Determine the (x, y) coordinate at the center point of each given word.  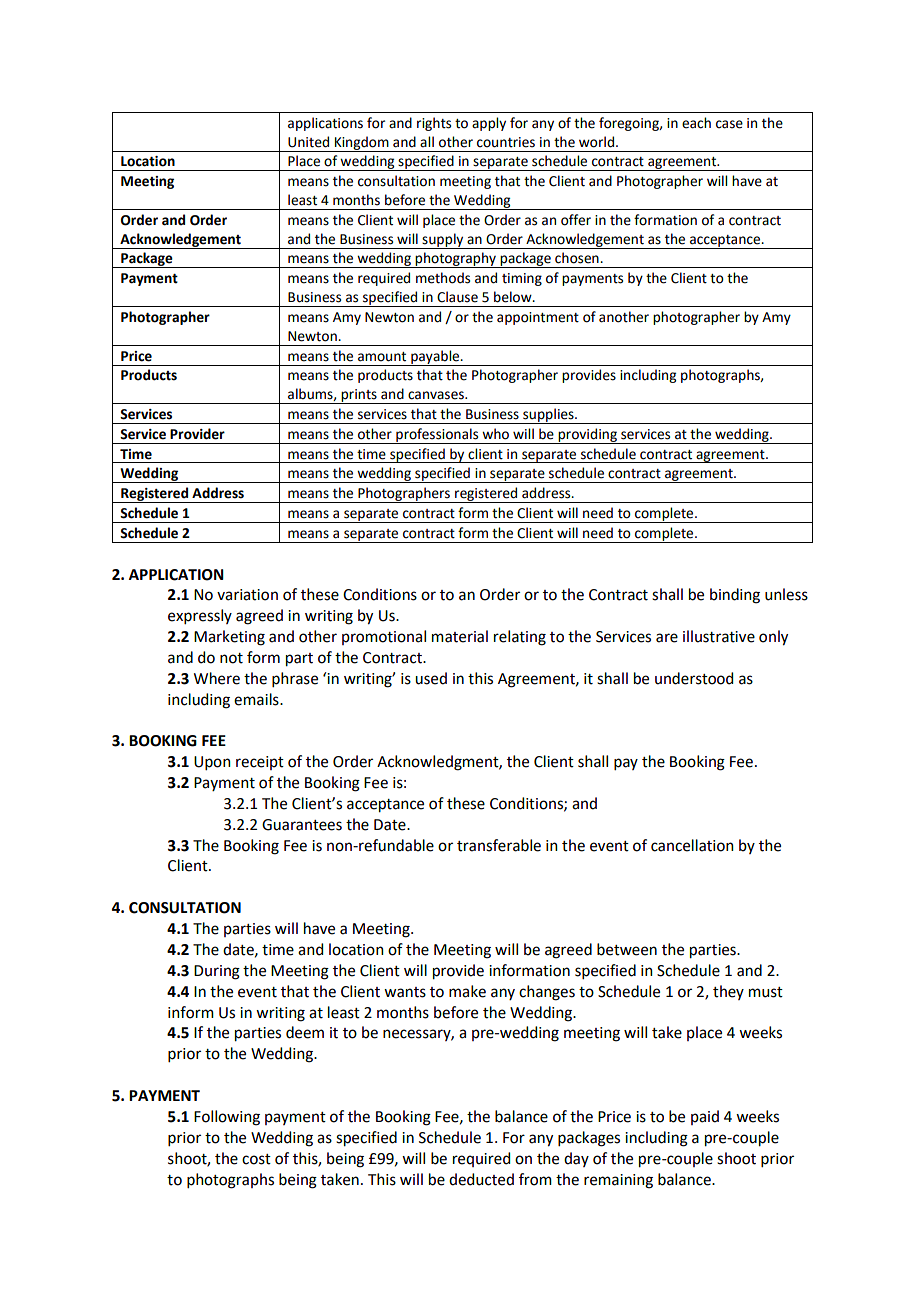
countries (506, 142)
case (729, 124)
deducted (481, 1179)
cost (256, 1159)
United (308, 142)
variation (247, 595)
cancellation (692, 845)
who (495, 434)
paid (705, 1117)
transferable (499, 845)
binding (735, 596)
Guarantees (302, 825)
